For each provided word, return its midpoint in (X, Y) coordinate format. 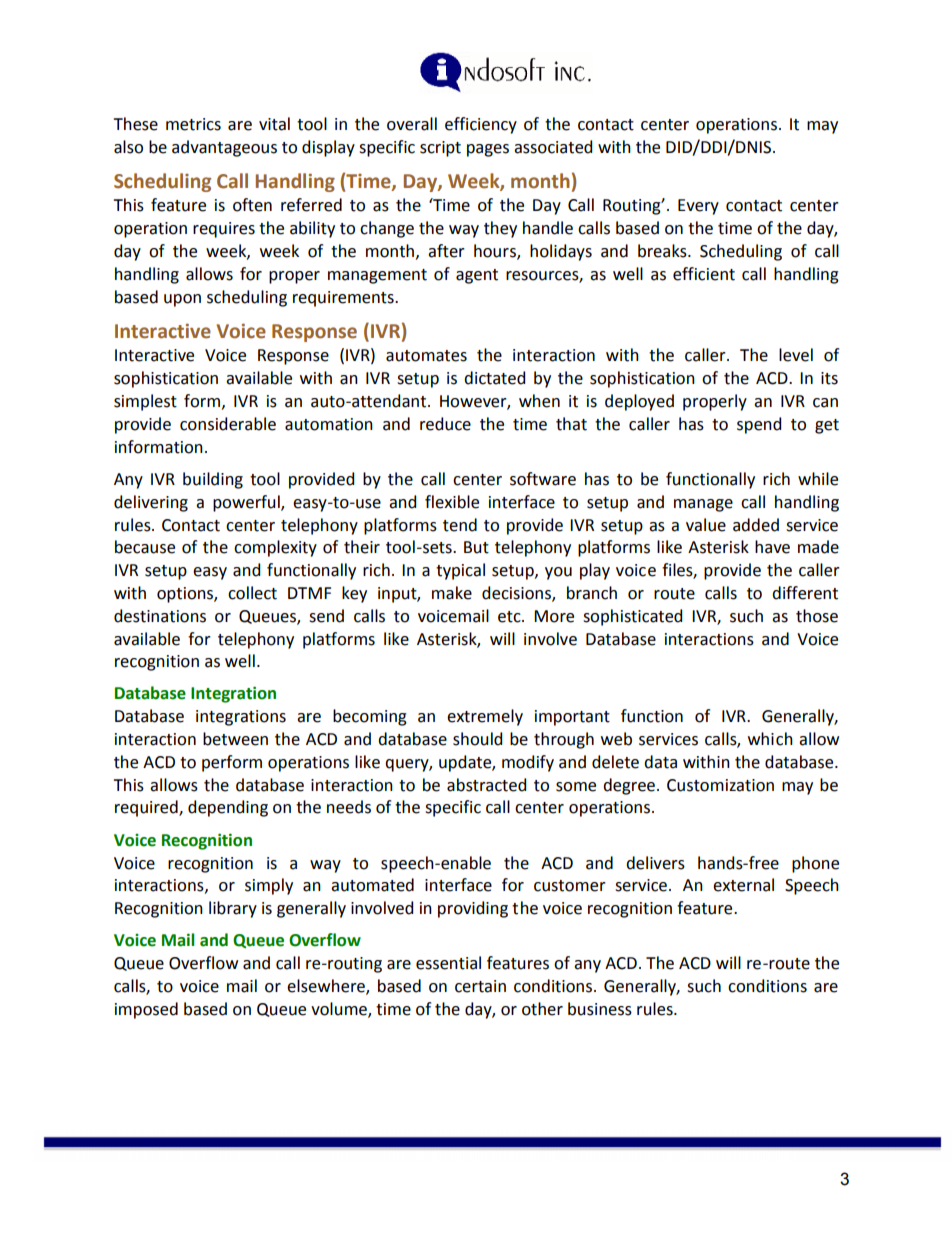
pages (488, 150)
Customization (720, 785)
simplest (145, 402)
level (796, 355)
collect (252, 593)
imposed (146, 1010)
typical (460, 571)
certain (480, 986)
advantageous (224, 148)
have (772, 547)
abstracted (486, 785)
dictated (494, 378)
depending (228, 808)
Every (698, 207)
